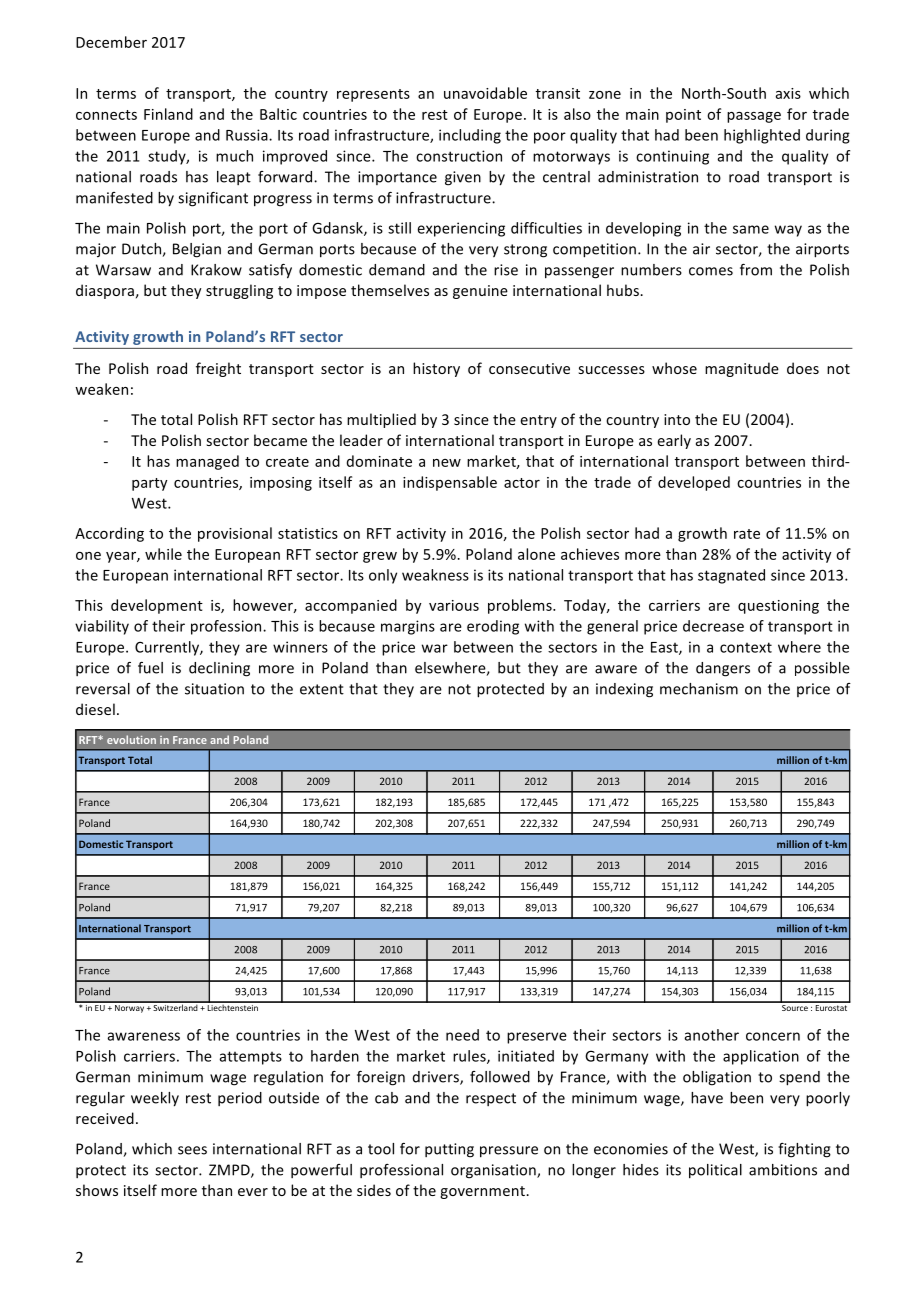 The height and width of the document is (1308, 924). What do you see at coordinates (157, 606) in the document?
I see `development` at bounding box center [157, 606].
